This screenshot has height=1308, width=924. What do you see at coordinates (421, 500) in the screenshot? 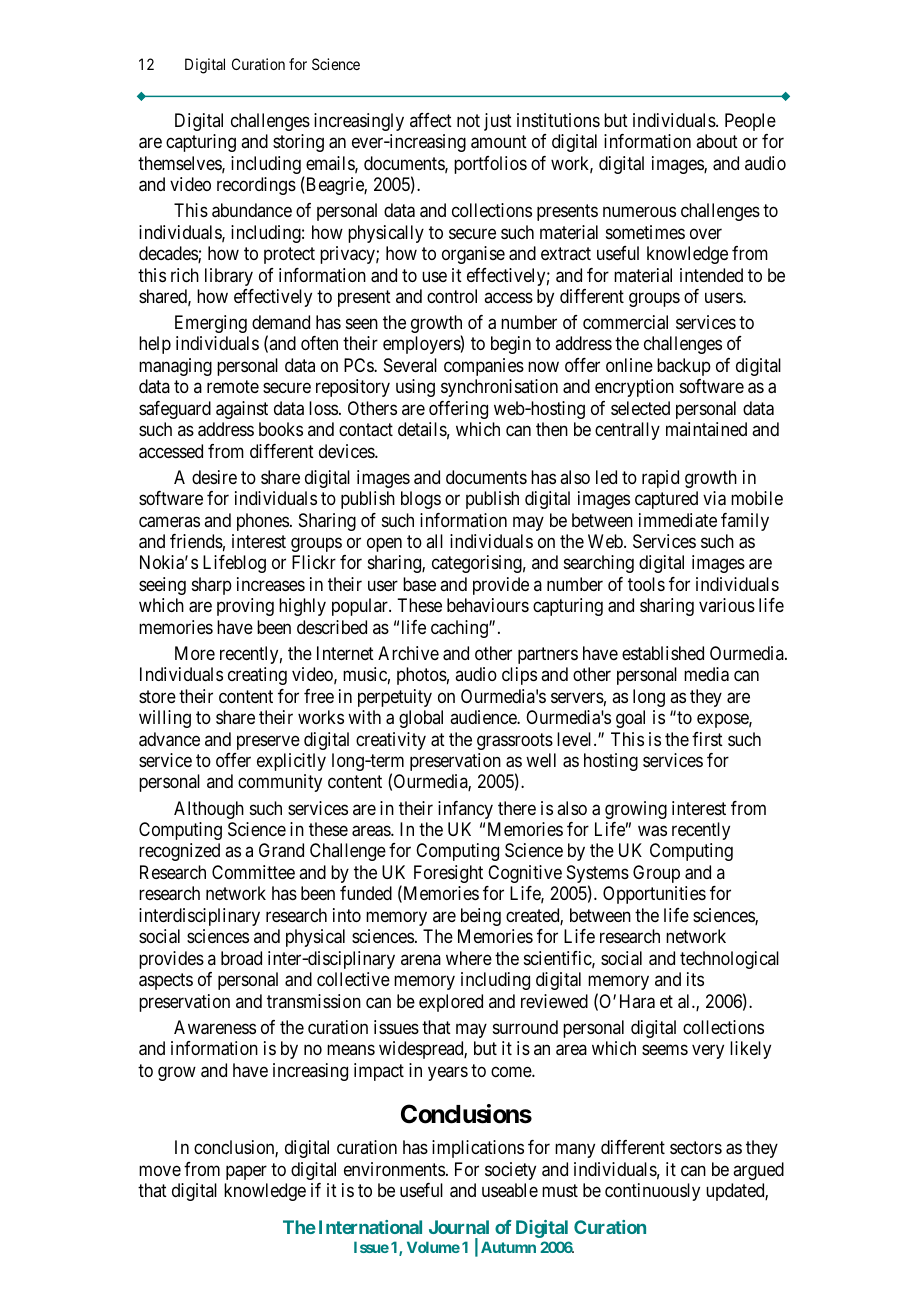
I see `blogs` at bounding box center [421, 500].
